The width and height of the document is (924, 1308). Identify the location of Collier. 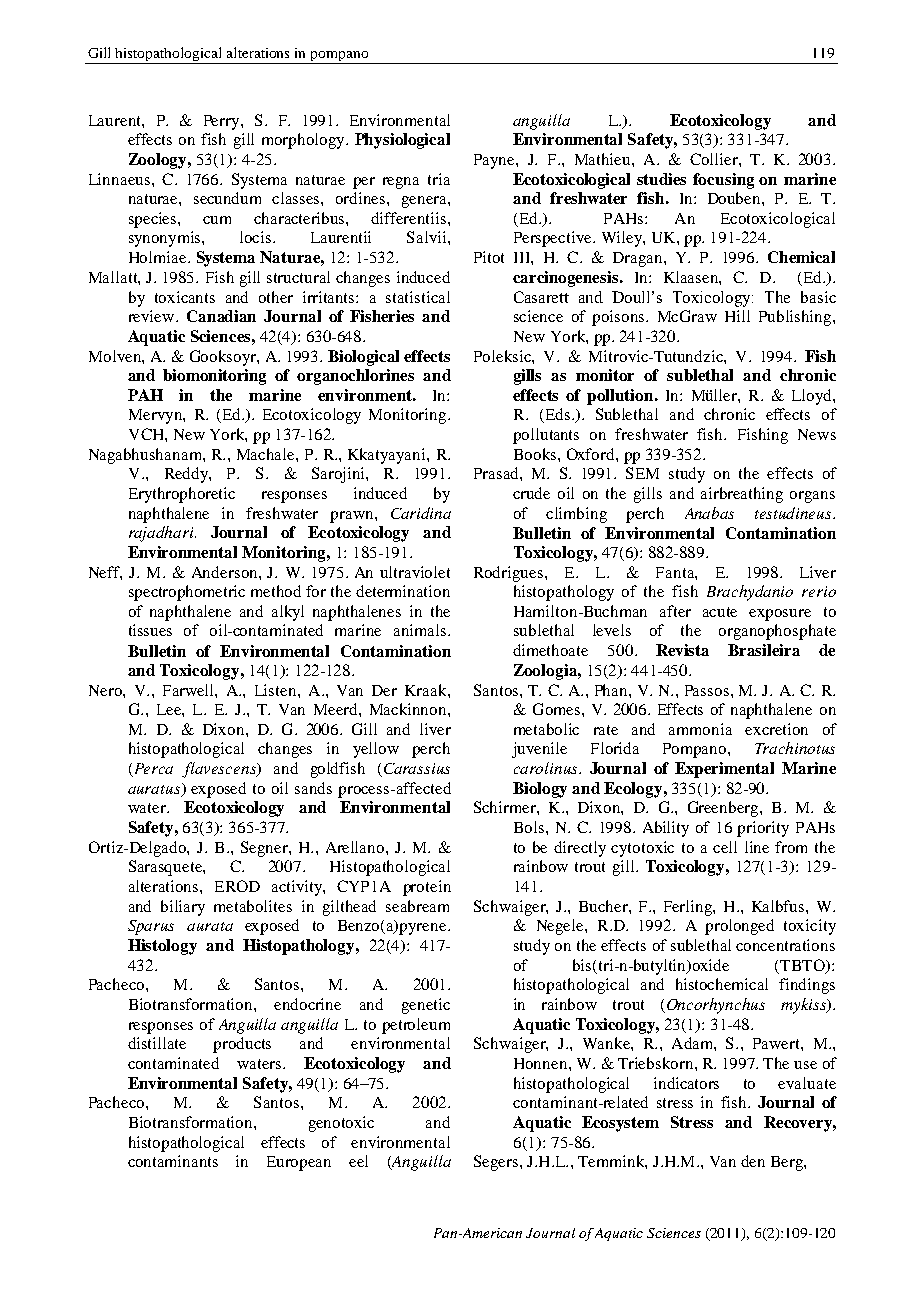
(715, 159).
